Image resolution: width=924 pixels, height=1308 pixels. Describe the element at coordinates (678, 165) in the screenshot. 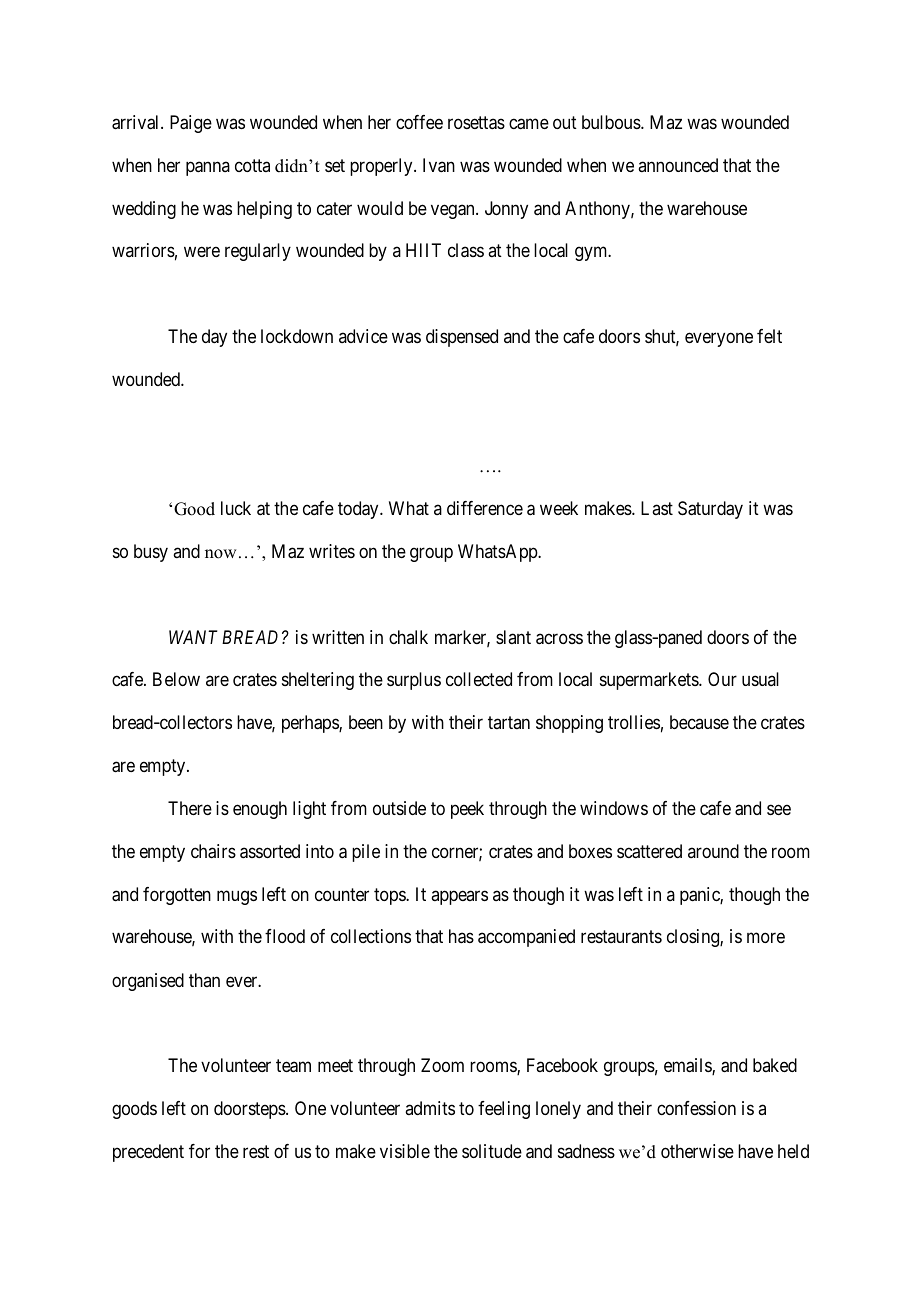

I see `announced` at that location.
